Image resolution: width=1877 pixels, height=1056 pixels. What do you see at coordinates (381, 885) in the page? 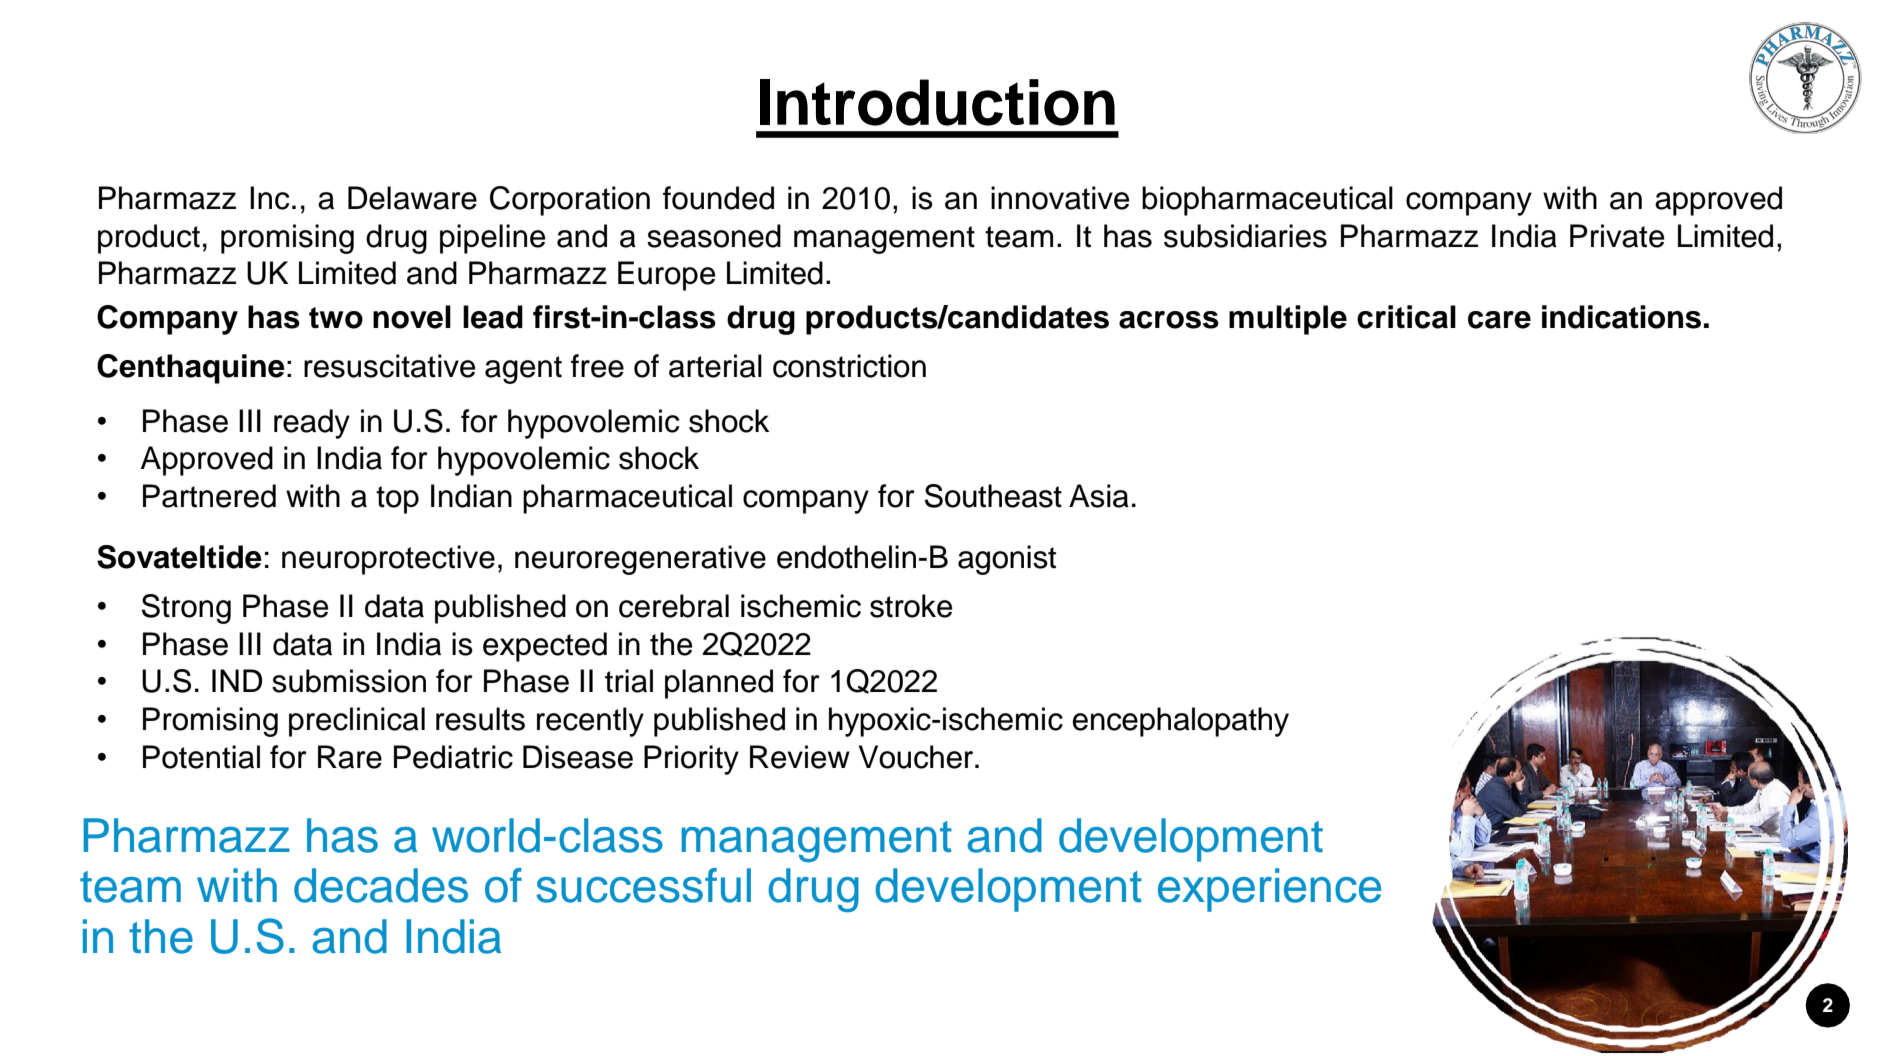
I see `decades` at bounding box center [381, 885].
